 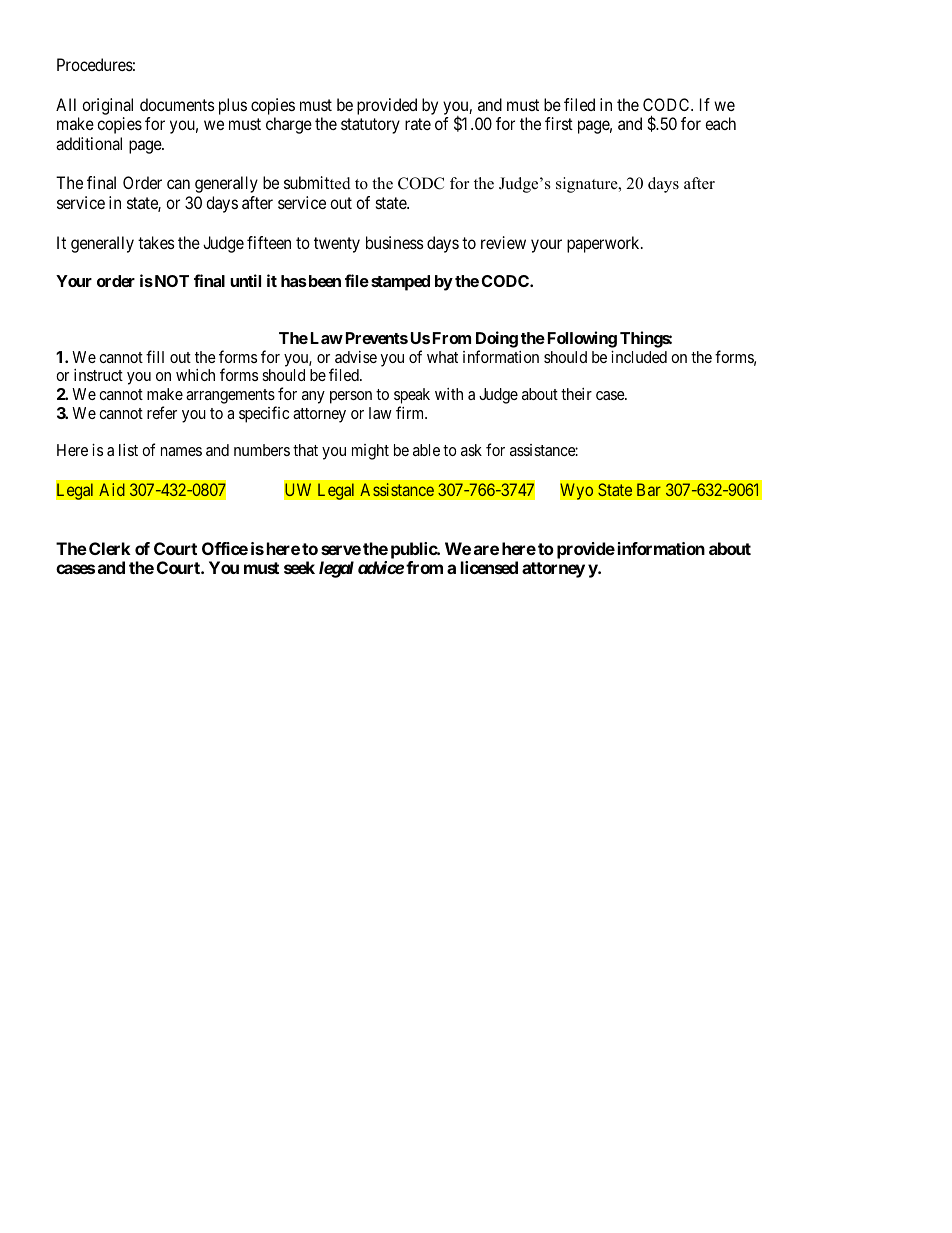 I want to click on paperwork, so click(x=604, y=244).
